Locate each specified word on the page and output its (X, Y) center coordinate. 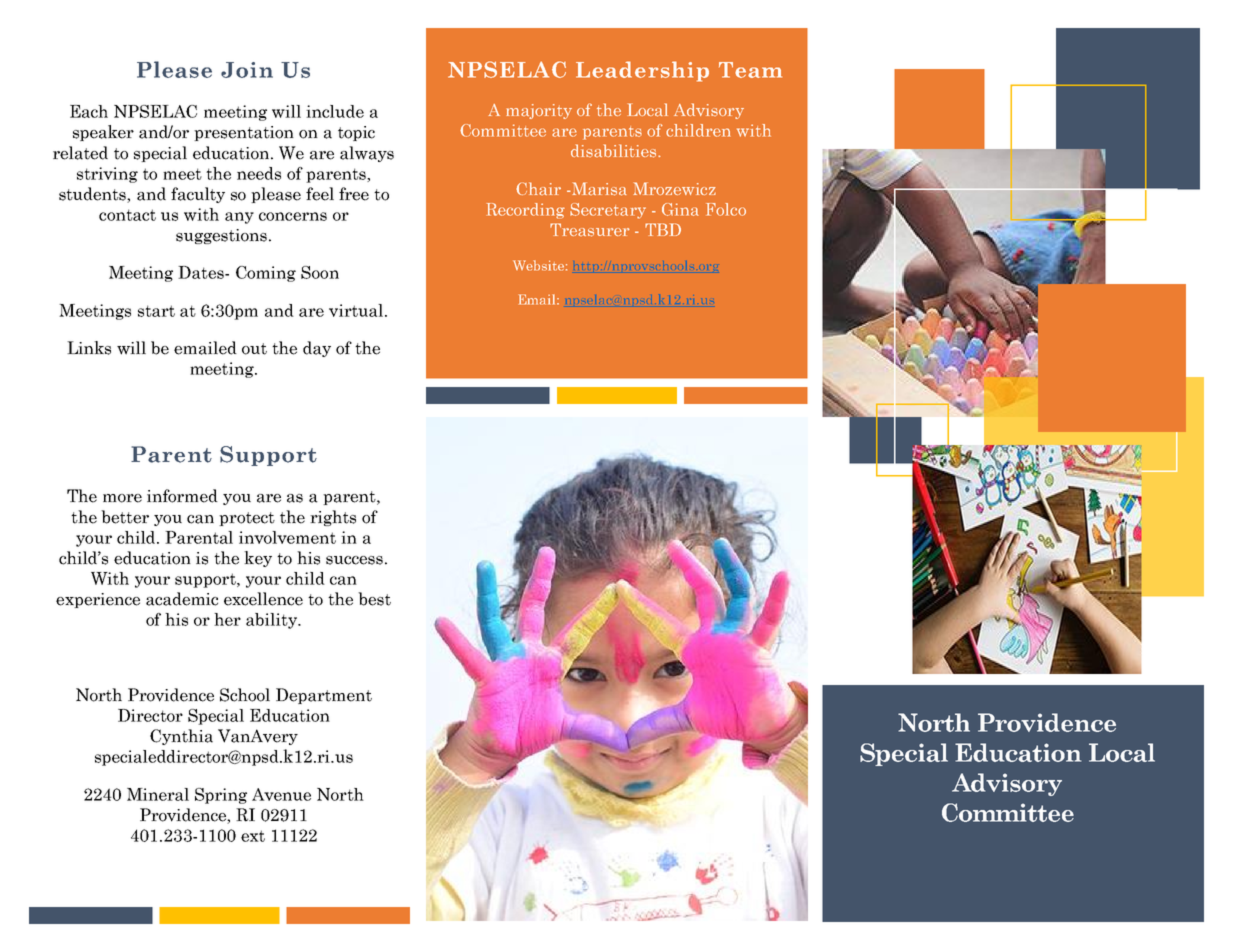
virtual (356, 310)
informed (182, 496)
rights (333, 518)
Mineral (158, 794)
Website (538, 265)
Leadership (642, 71)
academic (182, 599)
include (335, 111)
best (374, 599)
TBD (663, 229)
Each (89, 111)
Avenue (281, 794)
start (156, 311)
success (354, 560)
